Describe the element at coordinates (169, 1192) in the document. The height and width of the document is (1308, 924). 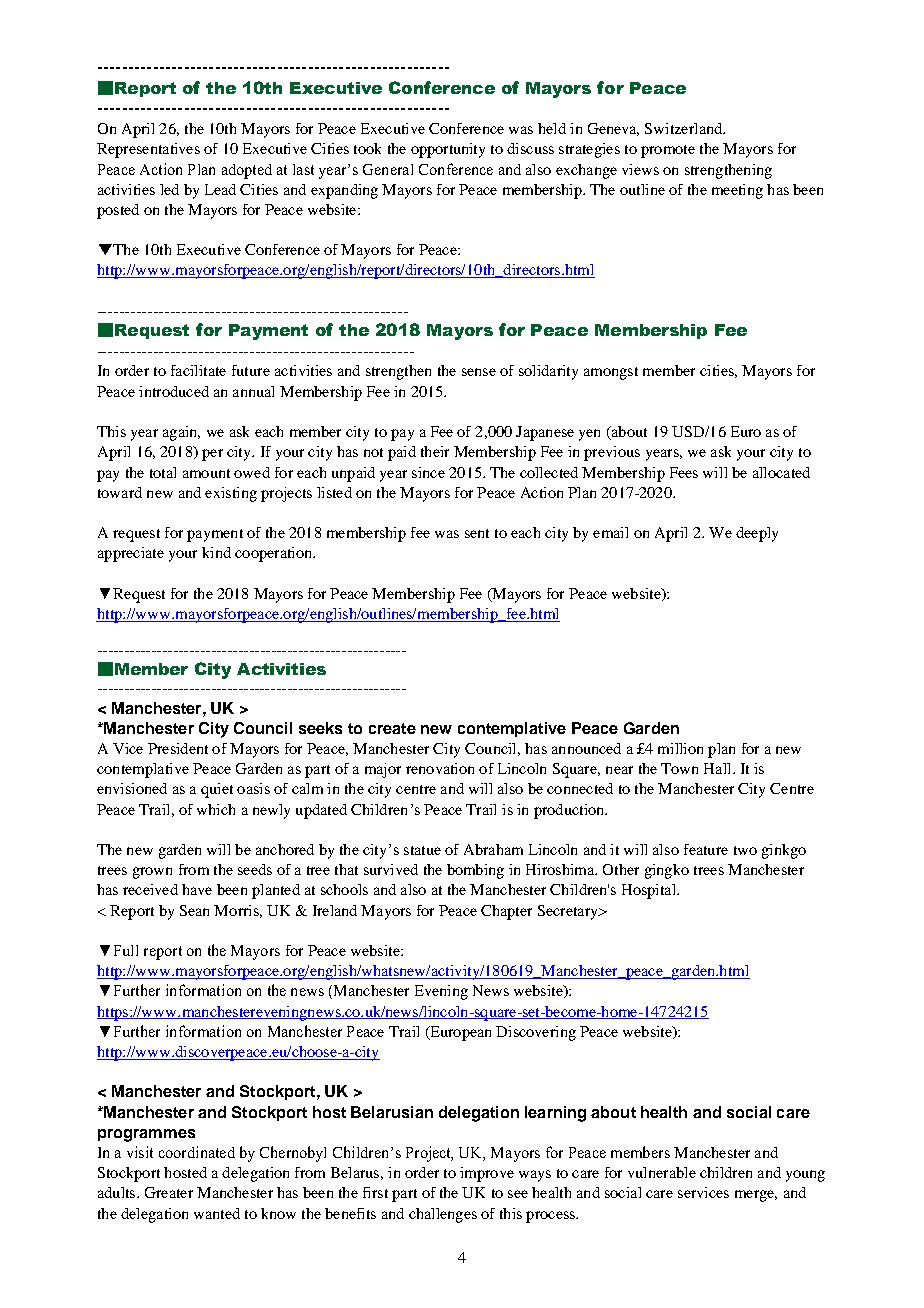
I see `Greater` at that location.
